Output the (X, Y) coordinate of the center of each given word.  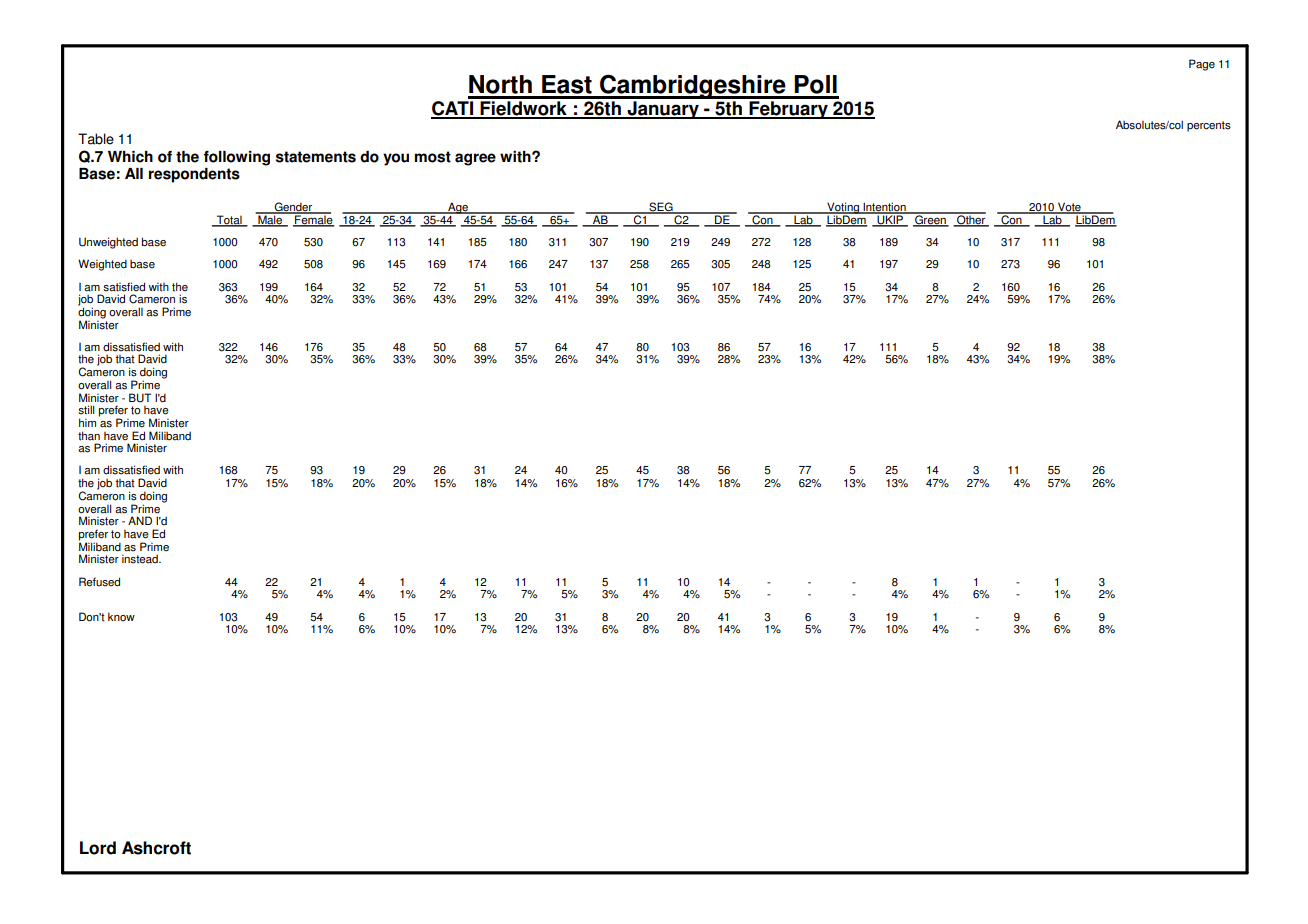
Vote (1069, 208)
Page (1202, 65)
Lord (98, 848)
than (89, 436)
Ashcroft (156, 848)
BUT (140, 398)
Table (96, 139)
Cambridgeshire (693, 86)
